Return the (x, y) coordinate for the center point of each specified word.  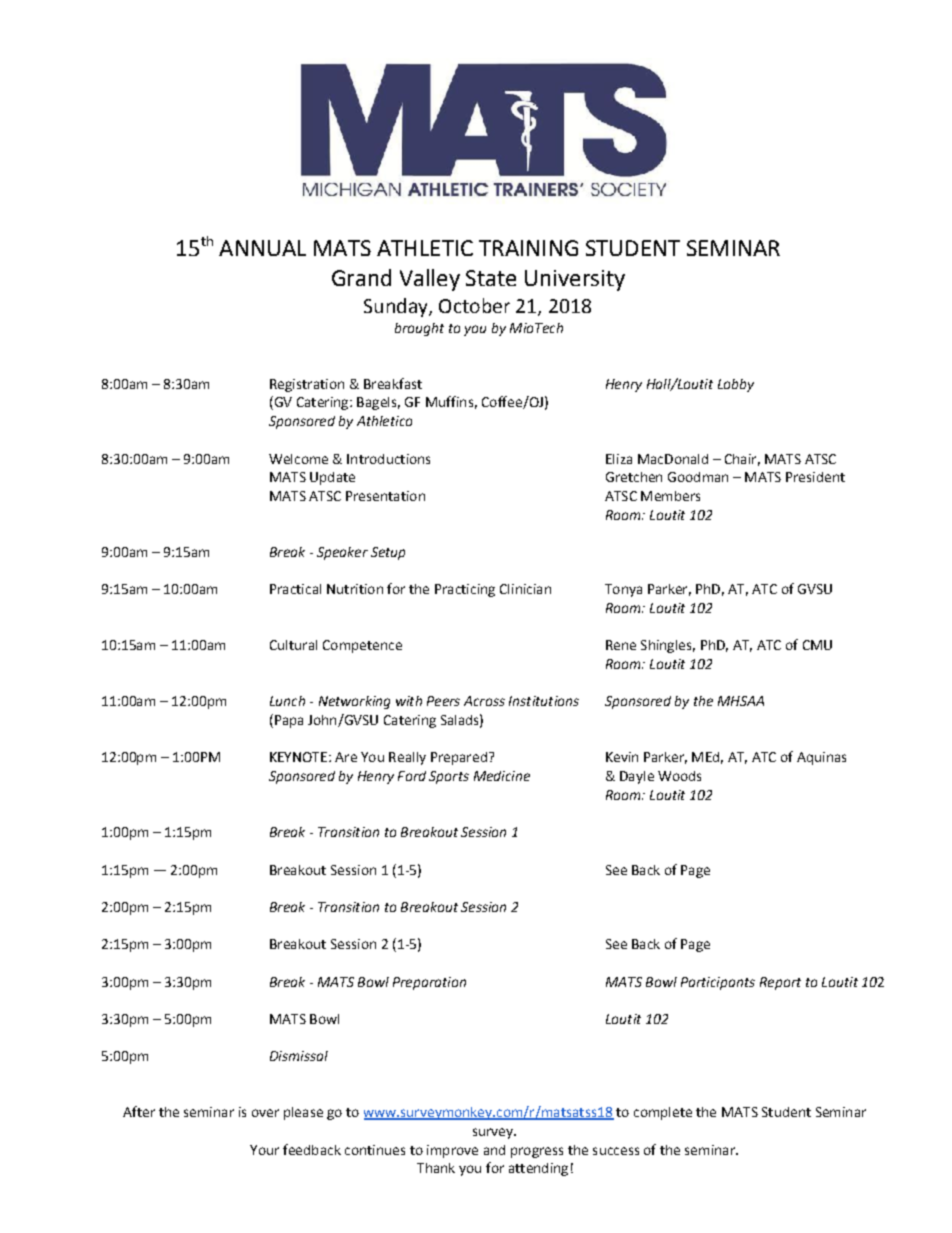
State (491, 278)
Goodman (698, 477)
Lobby (736, 385)
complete (663, 1113)
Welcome (298, 459)
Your (264, 1150)
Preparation (429, 983)
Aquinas (821, 758)
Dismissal (299, 1056)
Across (484, 701)
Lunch (287, 701)
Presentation (385, 496)
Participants (718, 983)
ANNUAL (262, 248)
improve (452, 1151)
